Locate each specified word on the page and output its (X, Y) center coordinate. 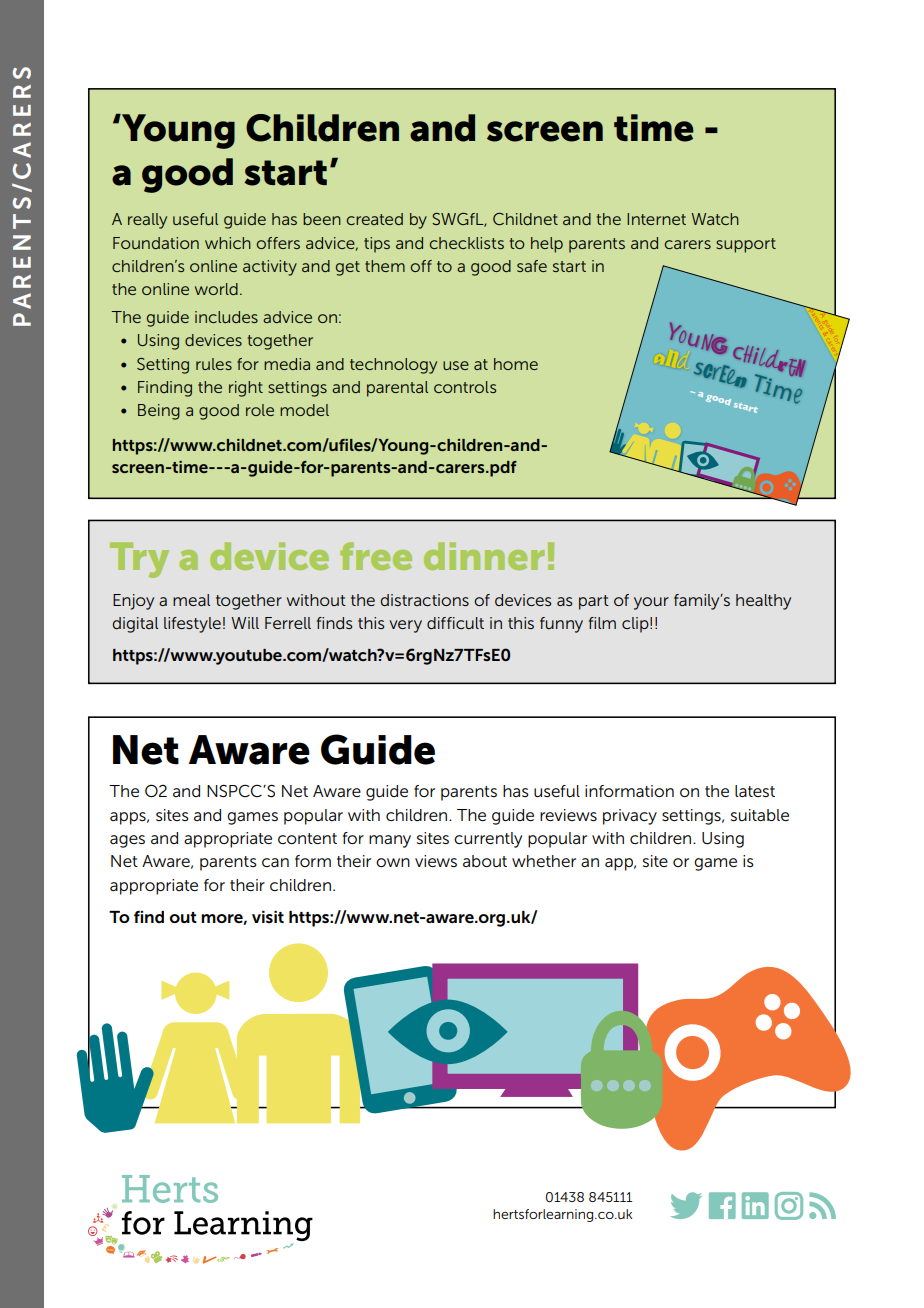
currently (488, 840)
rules (214, 364)
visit (268, 917)
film (602, 623)
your (651, 603)
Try (139, 560)
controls (465, 387)
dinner (484, 556)
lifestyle (192, 625)
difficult (455, 623)
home (516, 364)
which (228, 243)
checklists (467, 243)
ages (127, 841)
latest (755, 791)
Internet (656, 219)
